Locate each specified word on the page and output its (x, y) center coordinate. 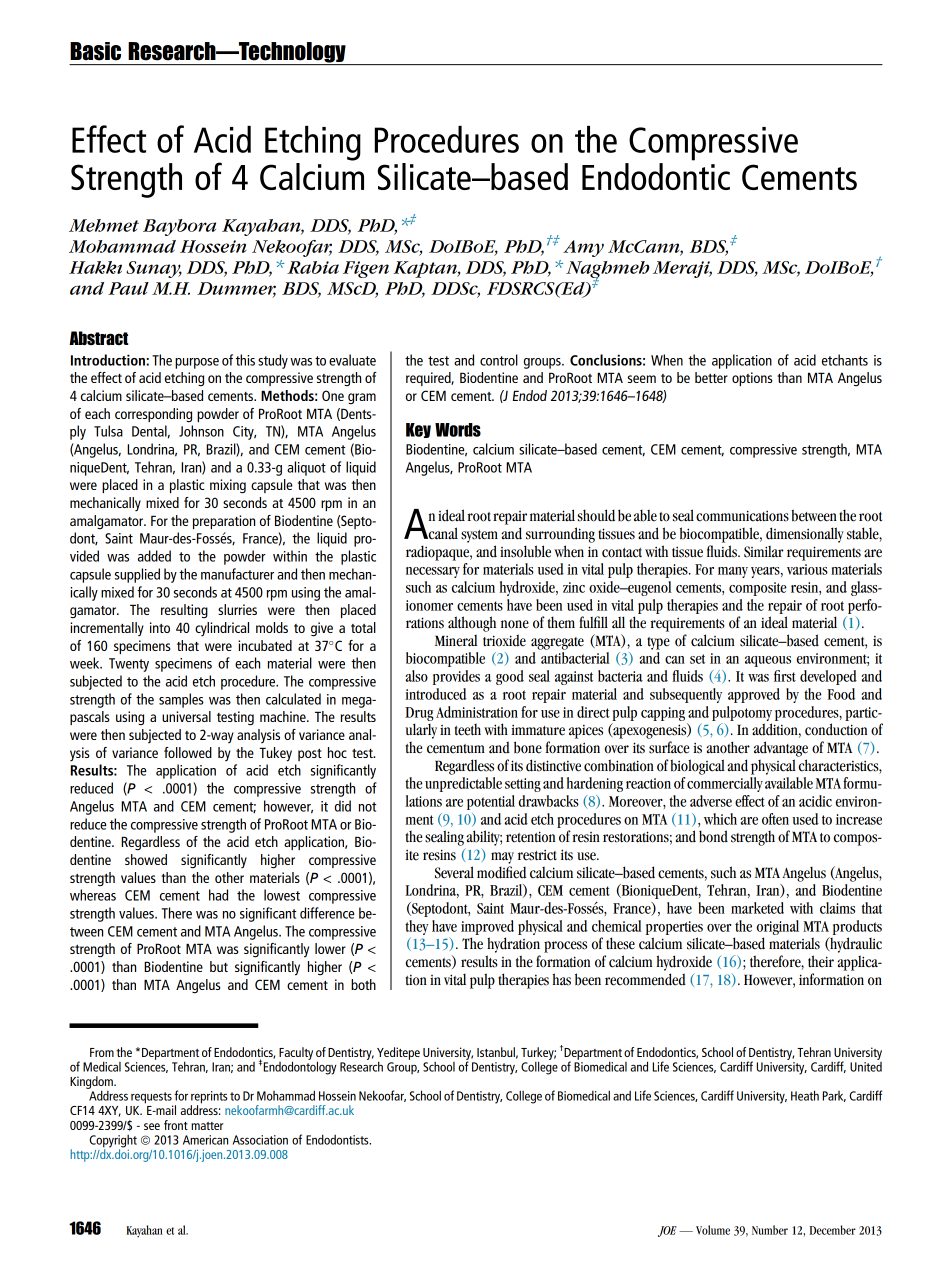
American (205, 1140)
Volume (713, 1230)
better (711, 377)
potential (491, 802)
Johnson (201, 431)
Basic (95, 51)
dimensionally (805, 535)
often (775, 819)
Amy (583, 248)
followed (188, 752)
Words (458, 430)
